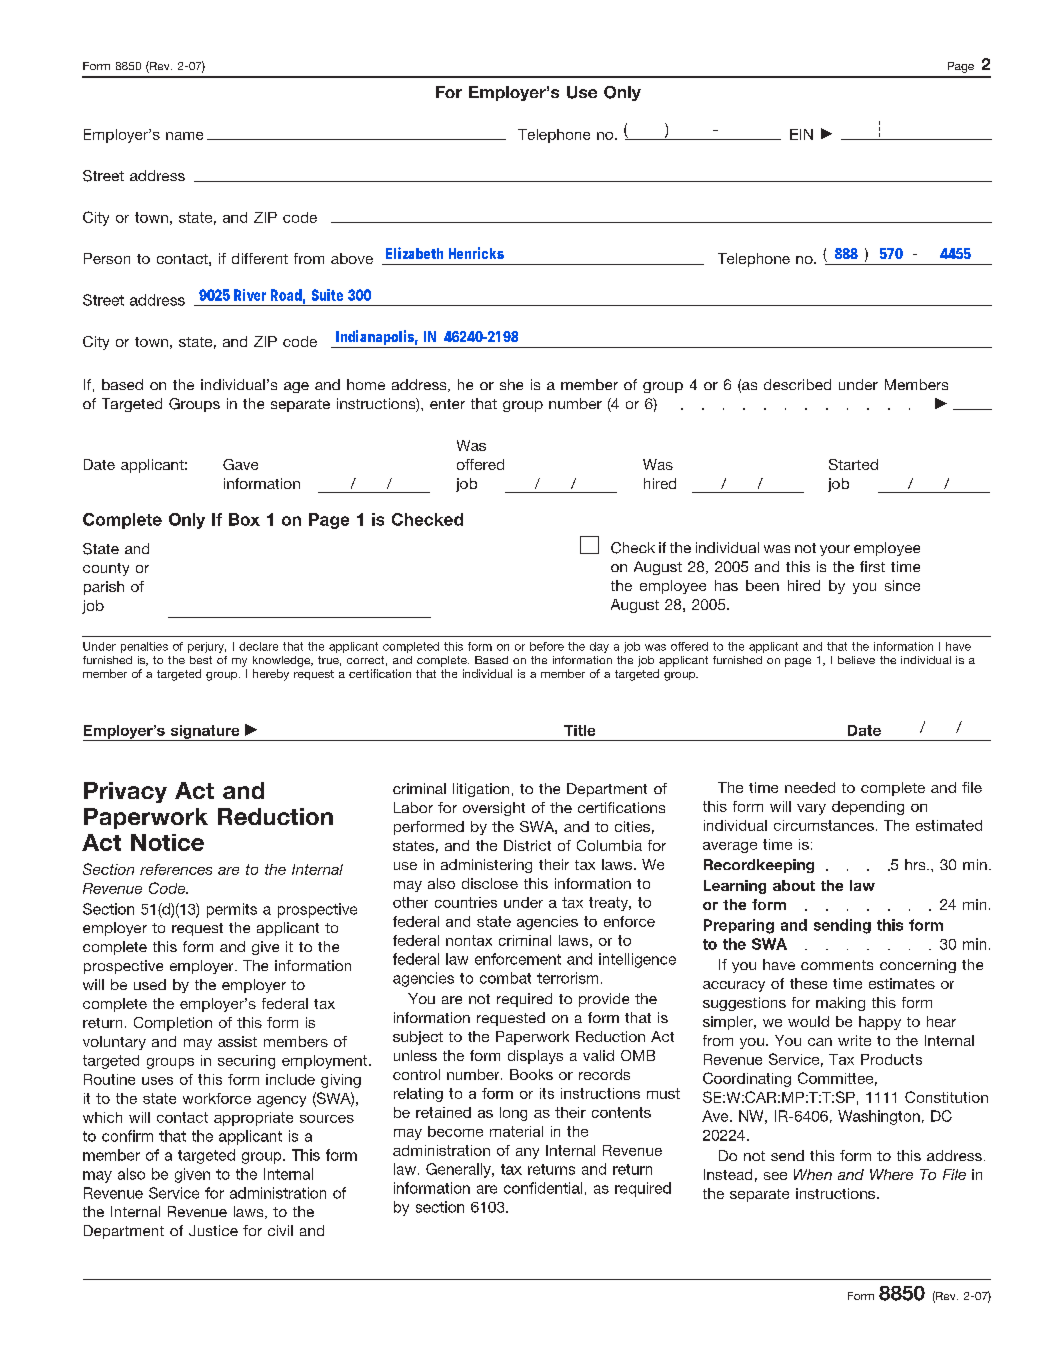 The image size is (1053, 1363). I want to click on before, so click(547, 646).
